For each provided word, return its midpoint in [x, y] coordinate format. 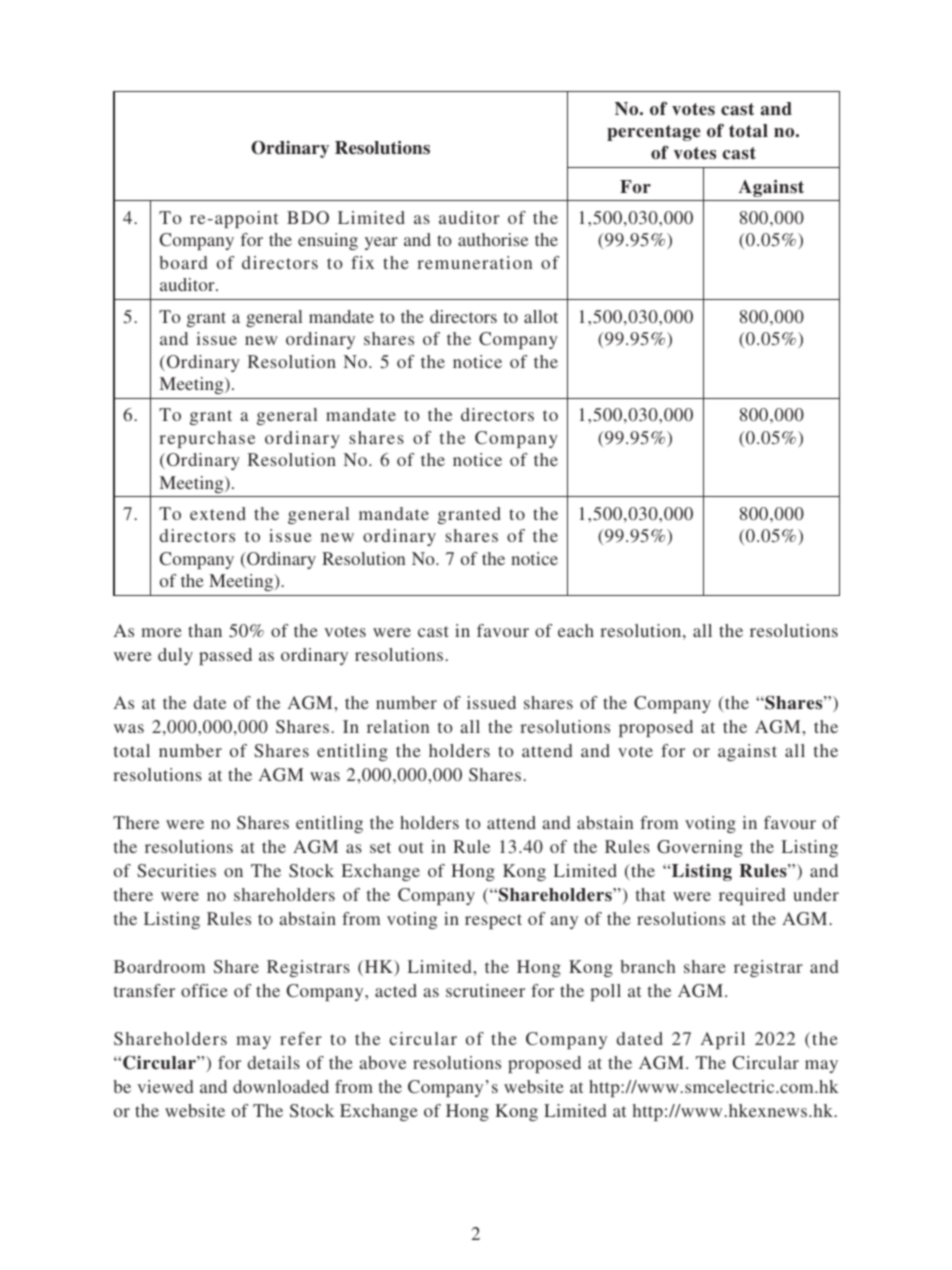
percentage [654, 133]
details [274, 1062]
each [576, 630]
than [205, 630]
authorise [493, 239]
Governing [700, 848]
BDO [308, 217]
